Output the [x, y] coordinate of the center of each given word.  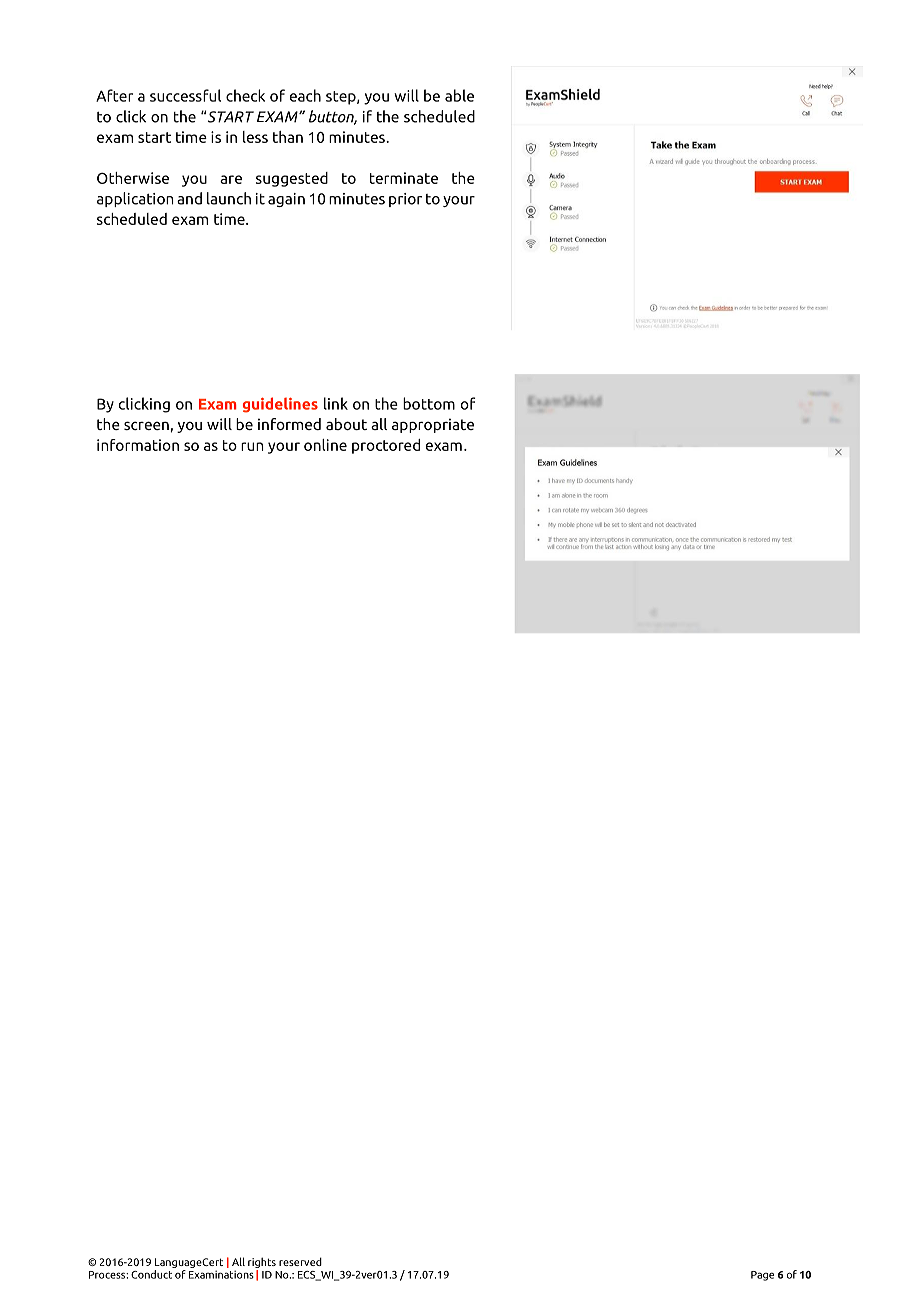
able [459, 95]
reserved [300, 1261]
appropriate [433, 425]
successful [185, 95]
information [138, 445]
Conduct [151, 1274]
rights [262, 1264]
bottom [429, 403]
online [325, 445]
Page [762, 1276]
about [346, 424]
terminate [404, 178]
